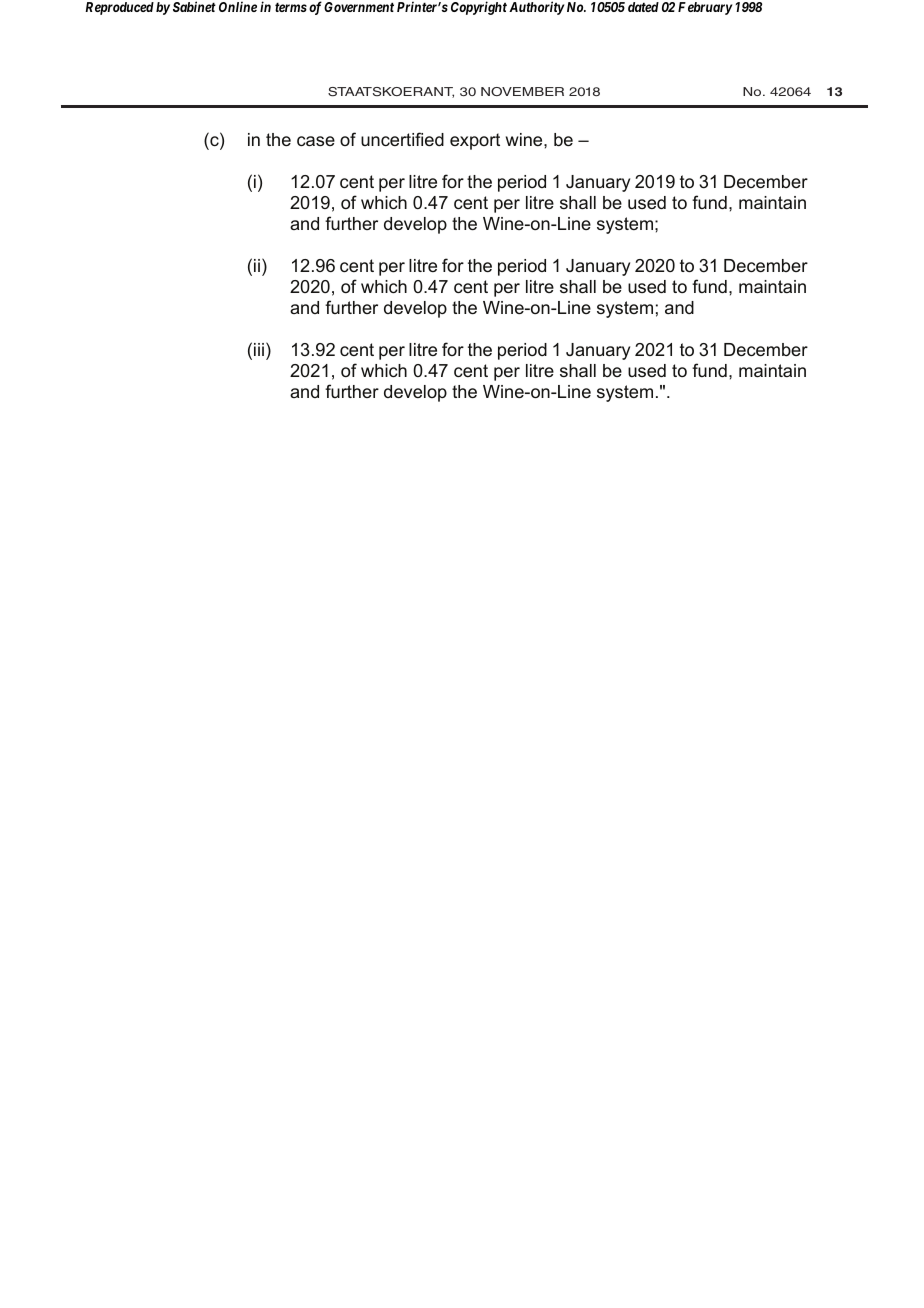  What do you see at coordinates (475, 141) in the page?
I see `export` at bounding box center [475, 141].
